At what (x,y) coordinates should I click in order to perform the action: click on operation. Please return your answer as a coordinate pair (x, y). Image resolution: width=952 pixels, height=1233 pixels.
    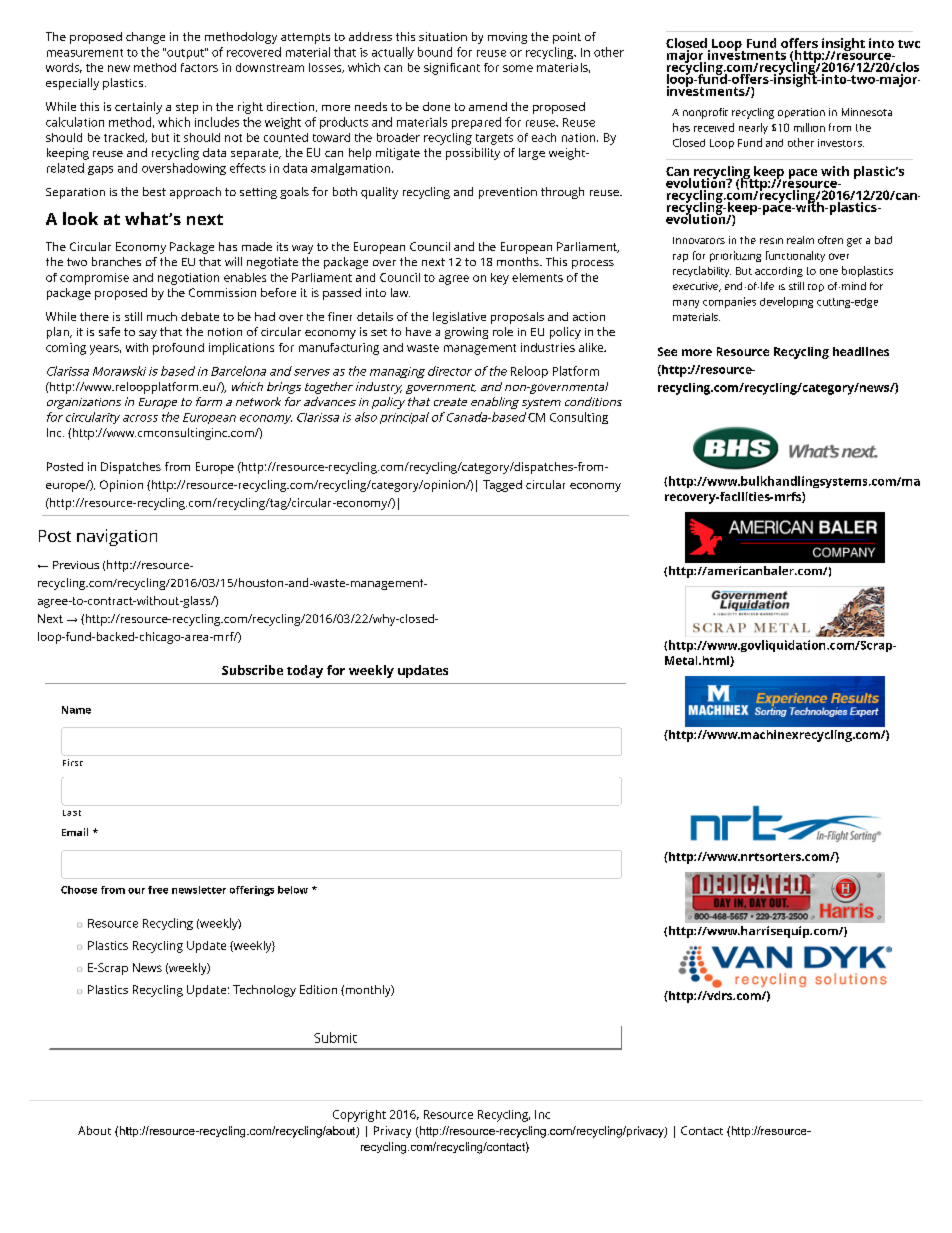
    Looking at the image, I should click on (801, 113).
